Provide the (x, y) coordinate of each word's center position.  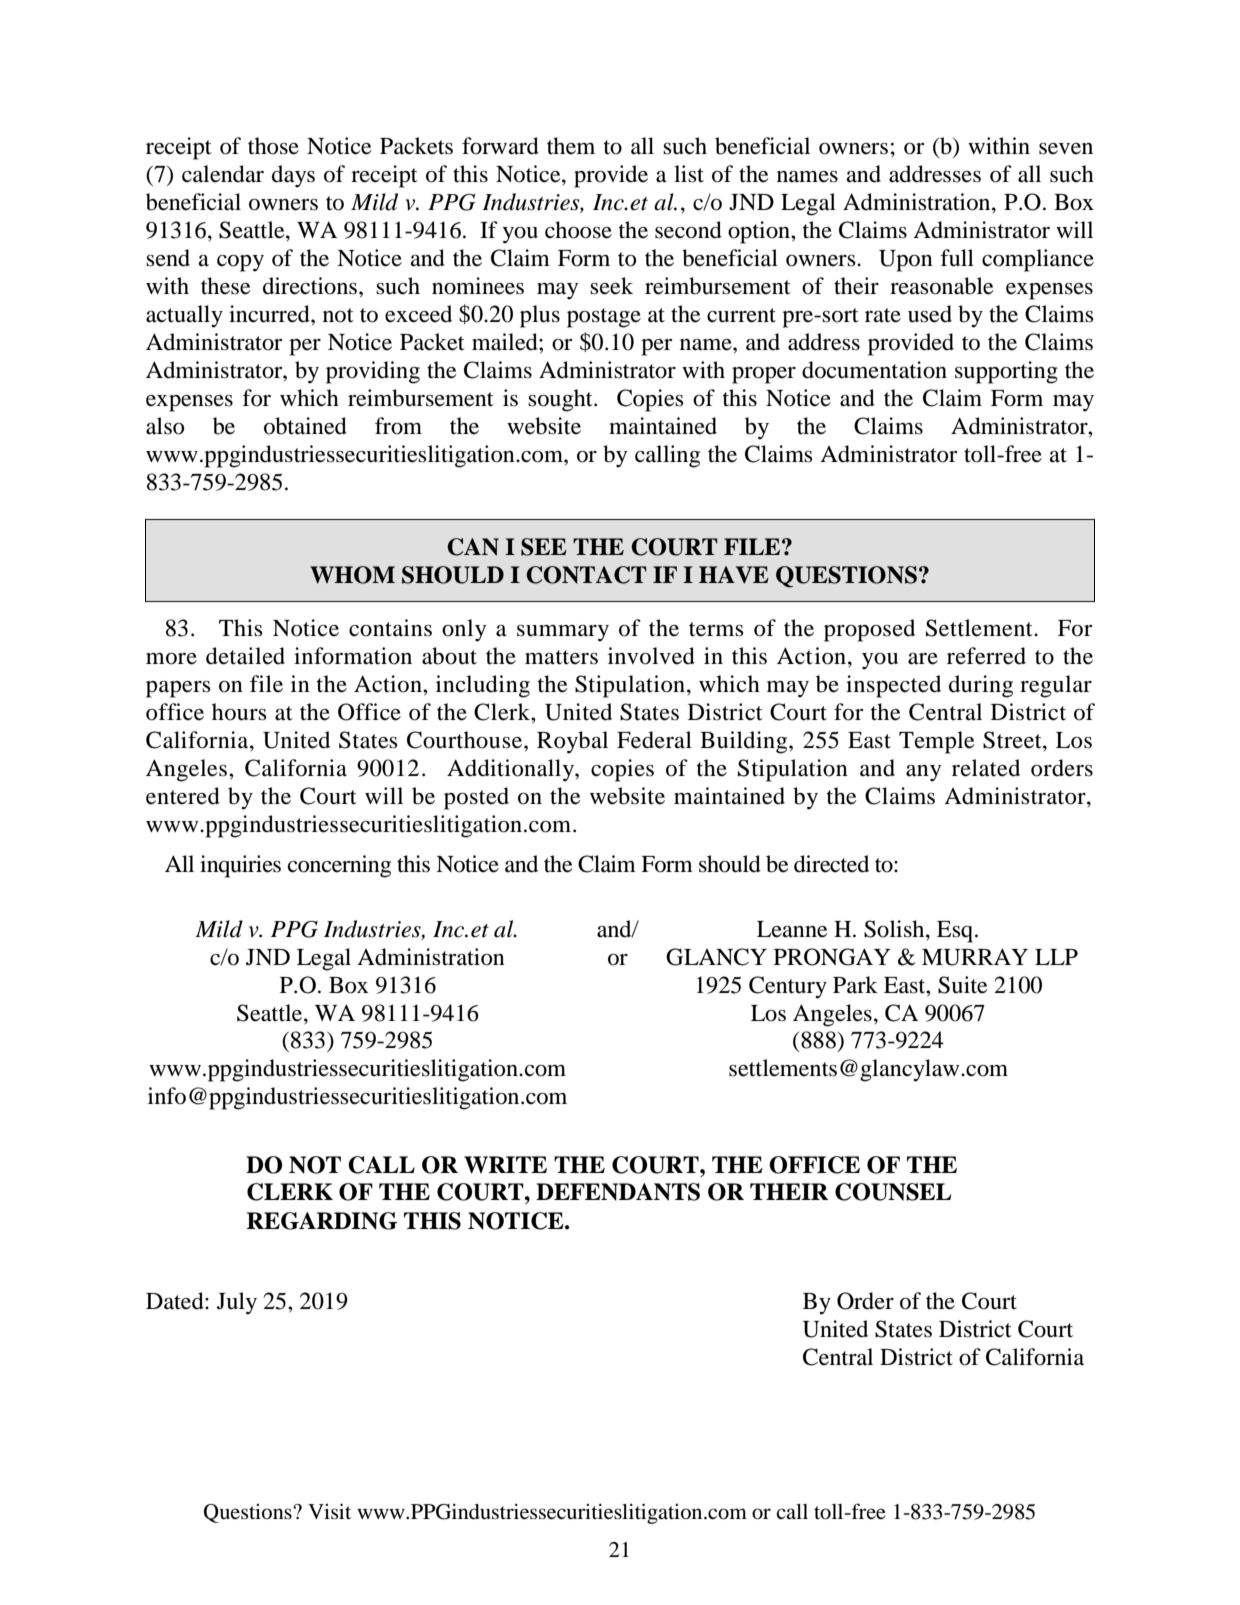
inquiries (240, 866)
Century (788, 987)
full (957, 258)
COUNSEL (893, 1192)
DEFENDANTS (618, 1192)
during (981, 686)
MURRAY (975, 957)
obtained (305, 426)
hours (239, 712)
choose (578, 230)
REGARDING (322, 1221)
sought (561, 400)
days (293, 176)
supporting (1006, 372)
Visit (329, 1511)
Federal (654, 740)
